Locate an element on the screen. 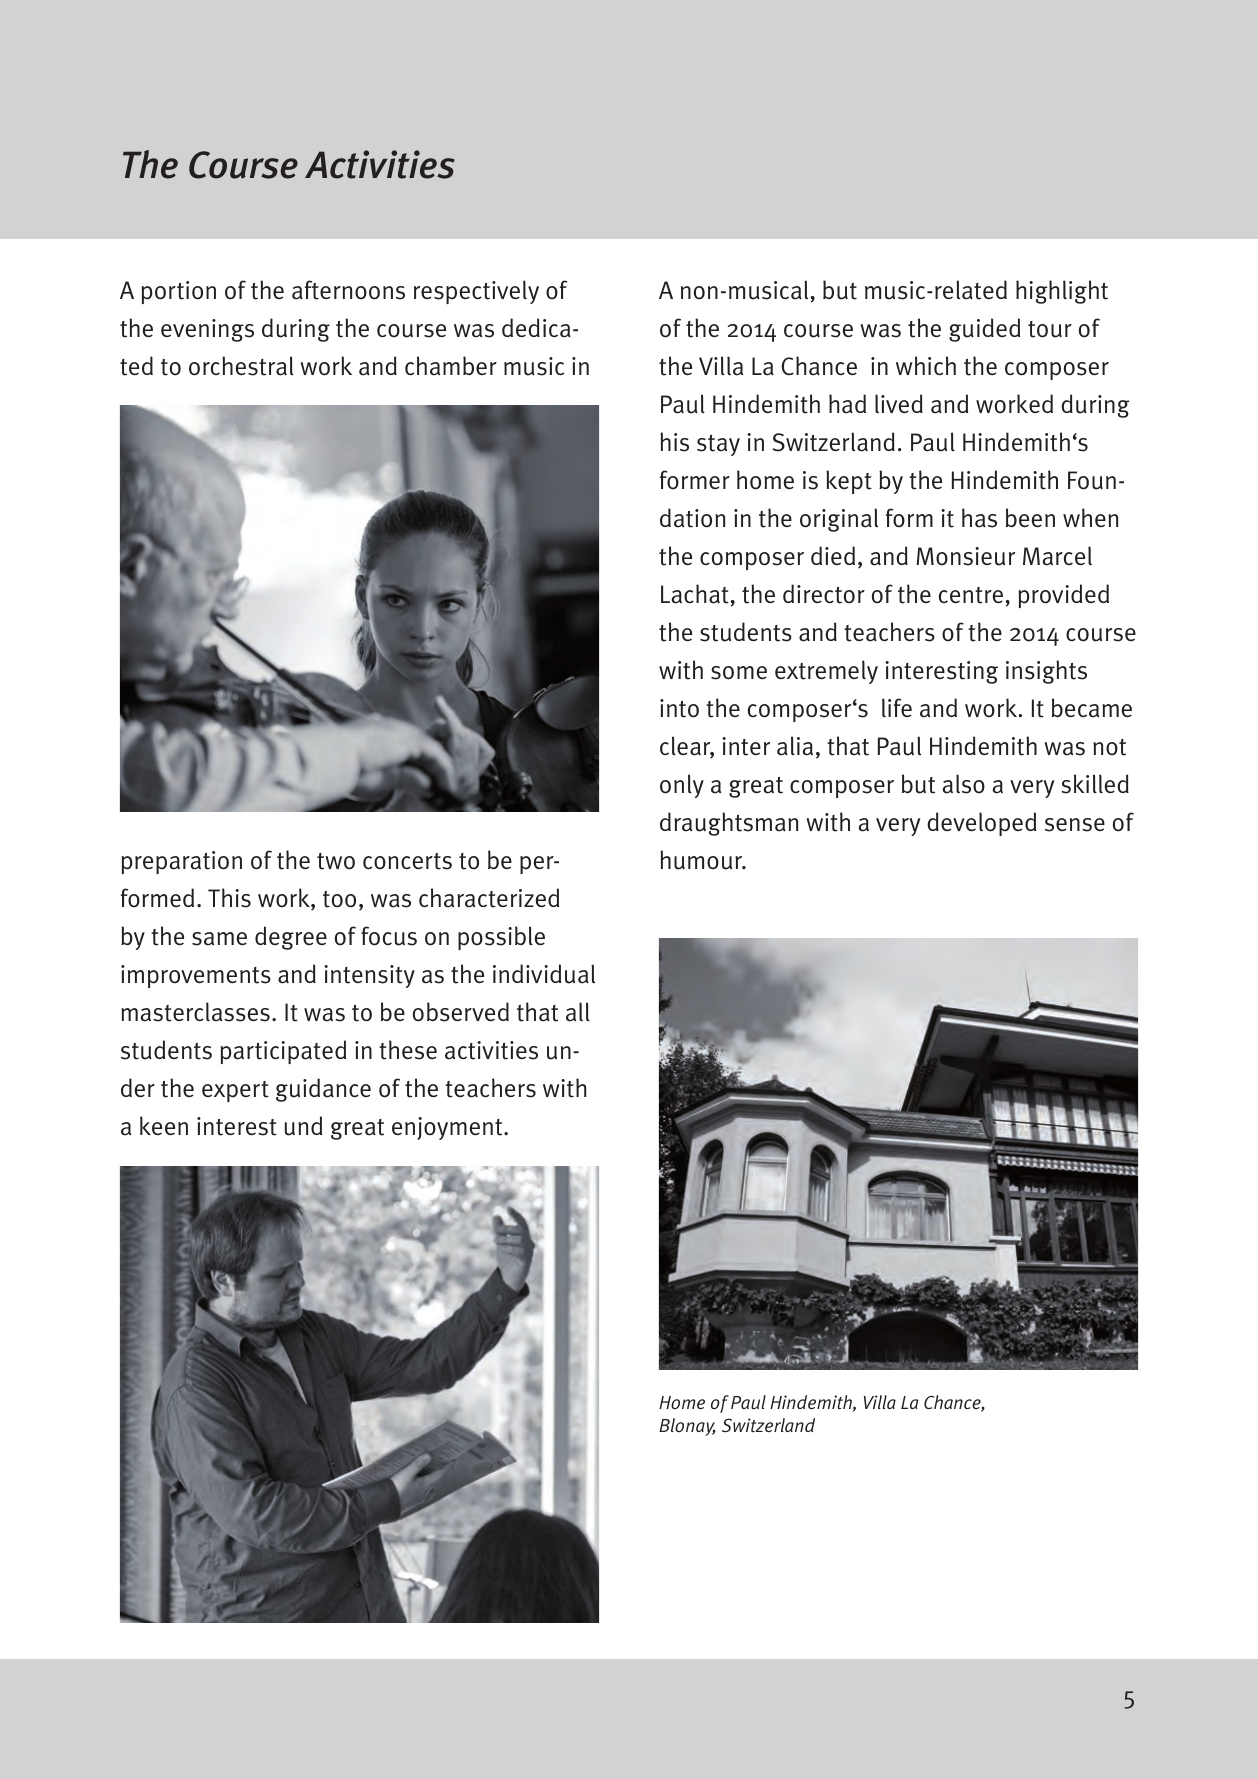 The height and width of the screenshot is (1779, 1258). evenings is located at coordinates (207, 330).
